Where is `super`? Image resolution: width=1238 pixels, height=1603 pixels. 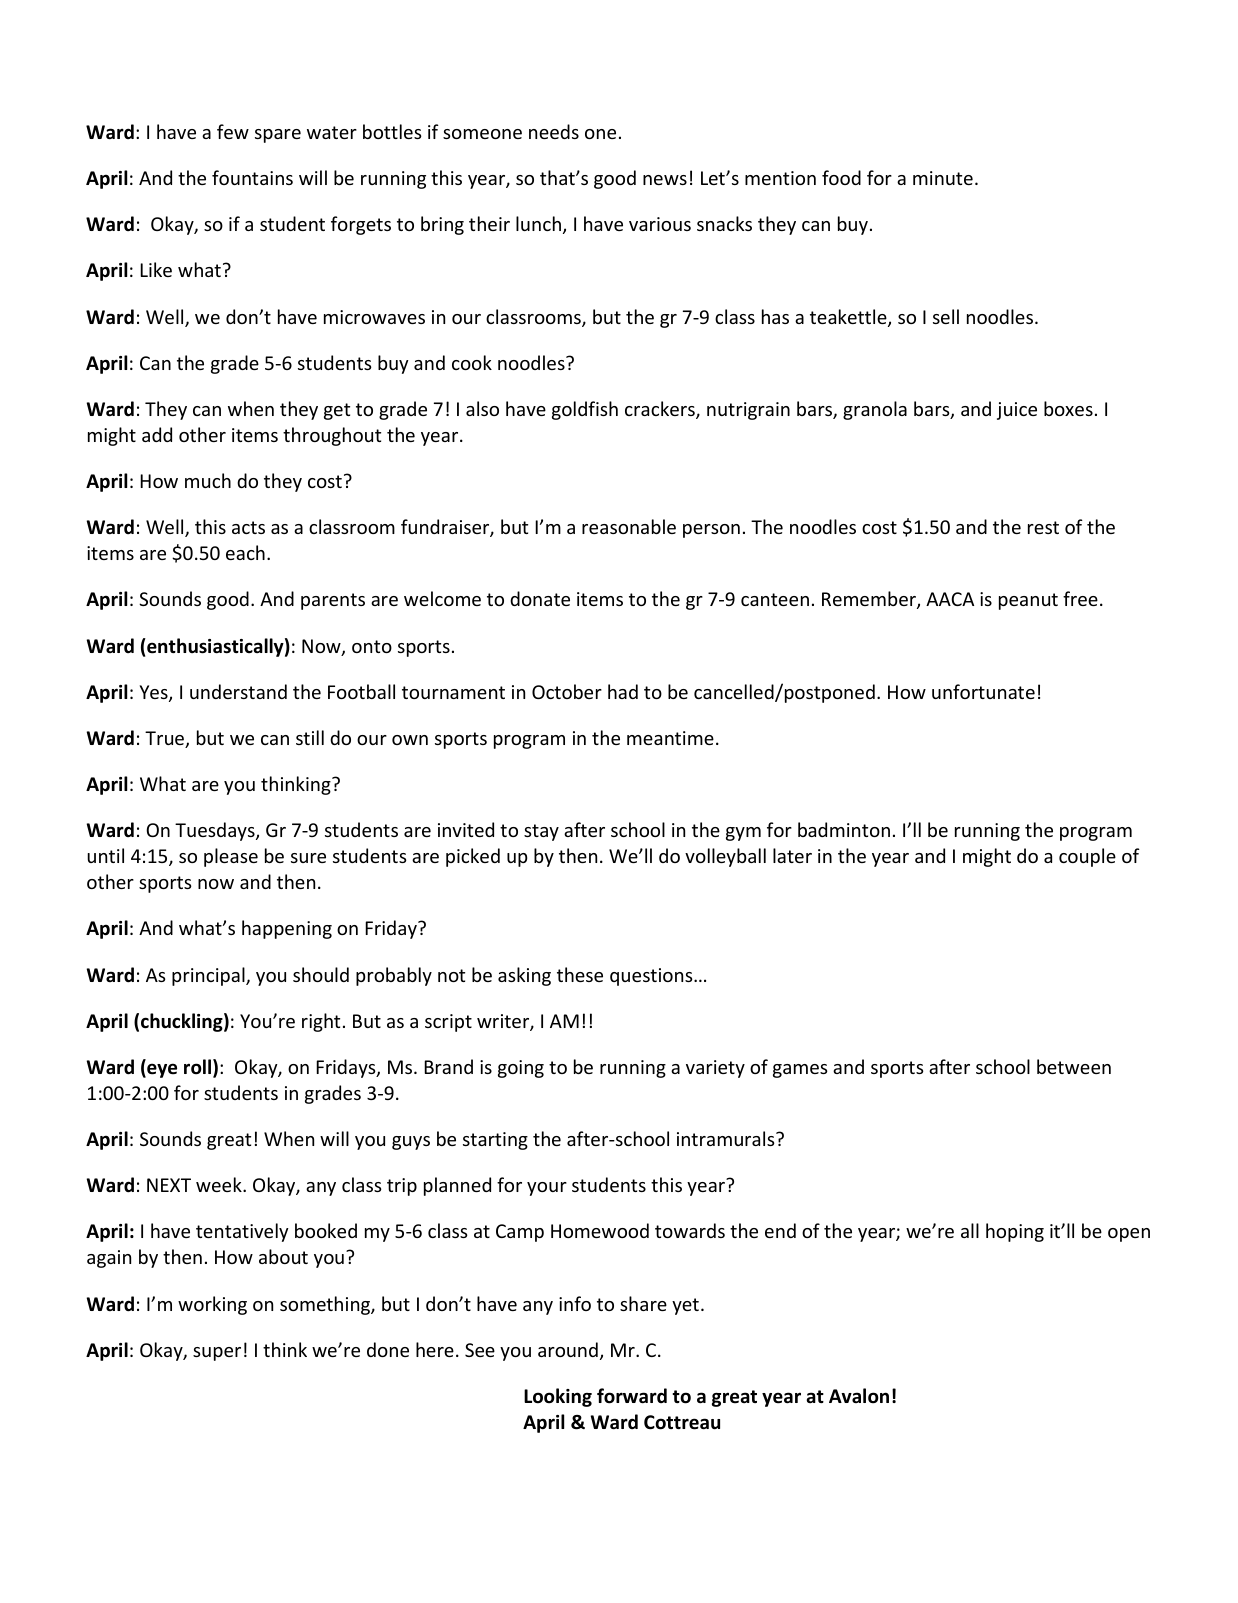 super is located at coordinates (217, 1354).
